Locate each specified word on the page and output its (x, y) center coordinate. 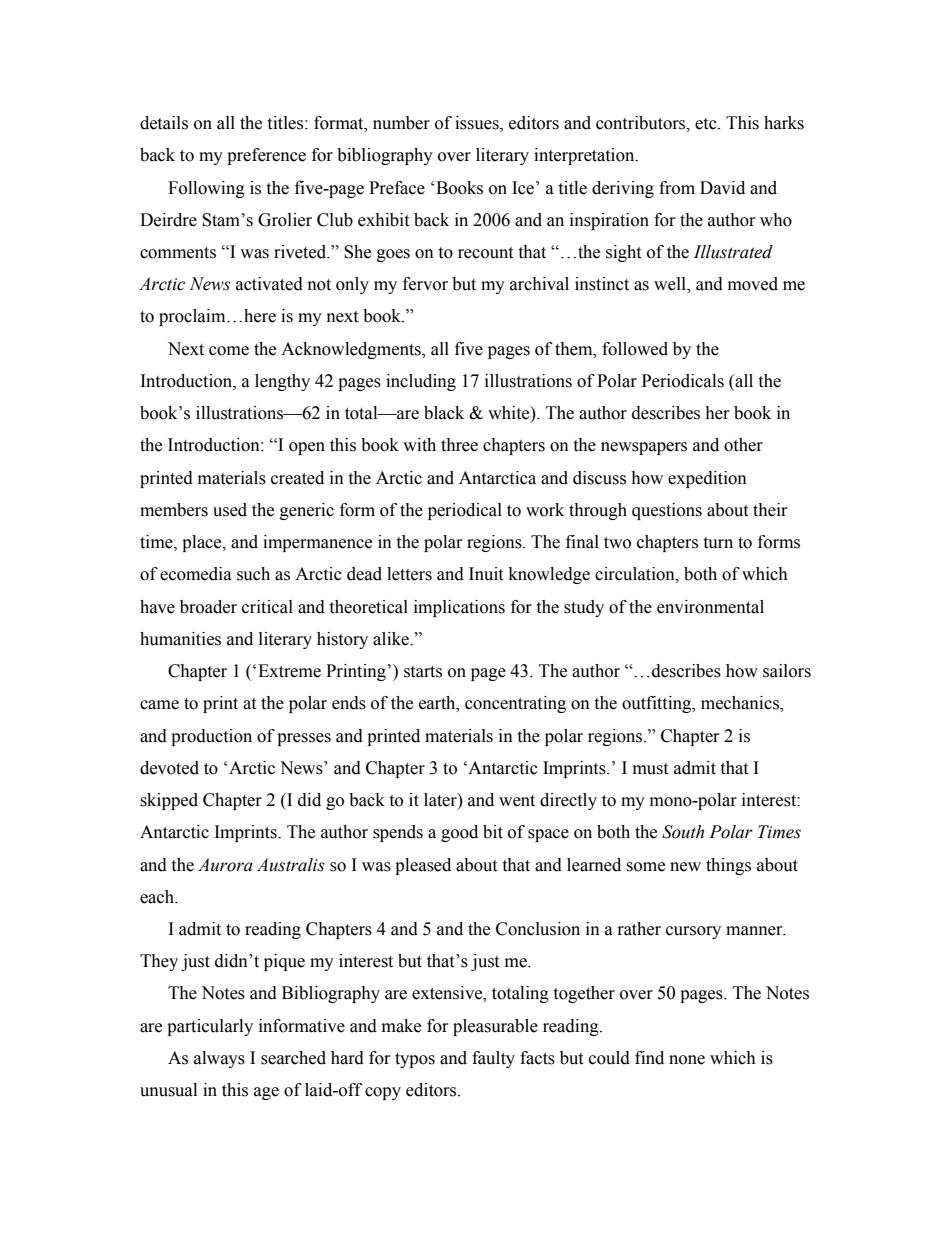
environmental (710, 607)
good (459, 833)
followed (635, 349)
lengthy (282, 382)
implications (459, 608)
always (219, 1059)
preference (266, 156)
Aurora (225, 865)
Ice (523, 188)
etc (707, 124)
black (444, 413)
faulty (493, 1059)
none (687, 1060)
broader (208, 607)
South (683, 832)
